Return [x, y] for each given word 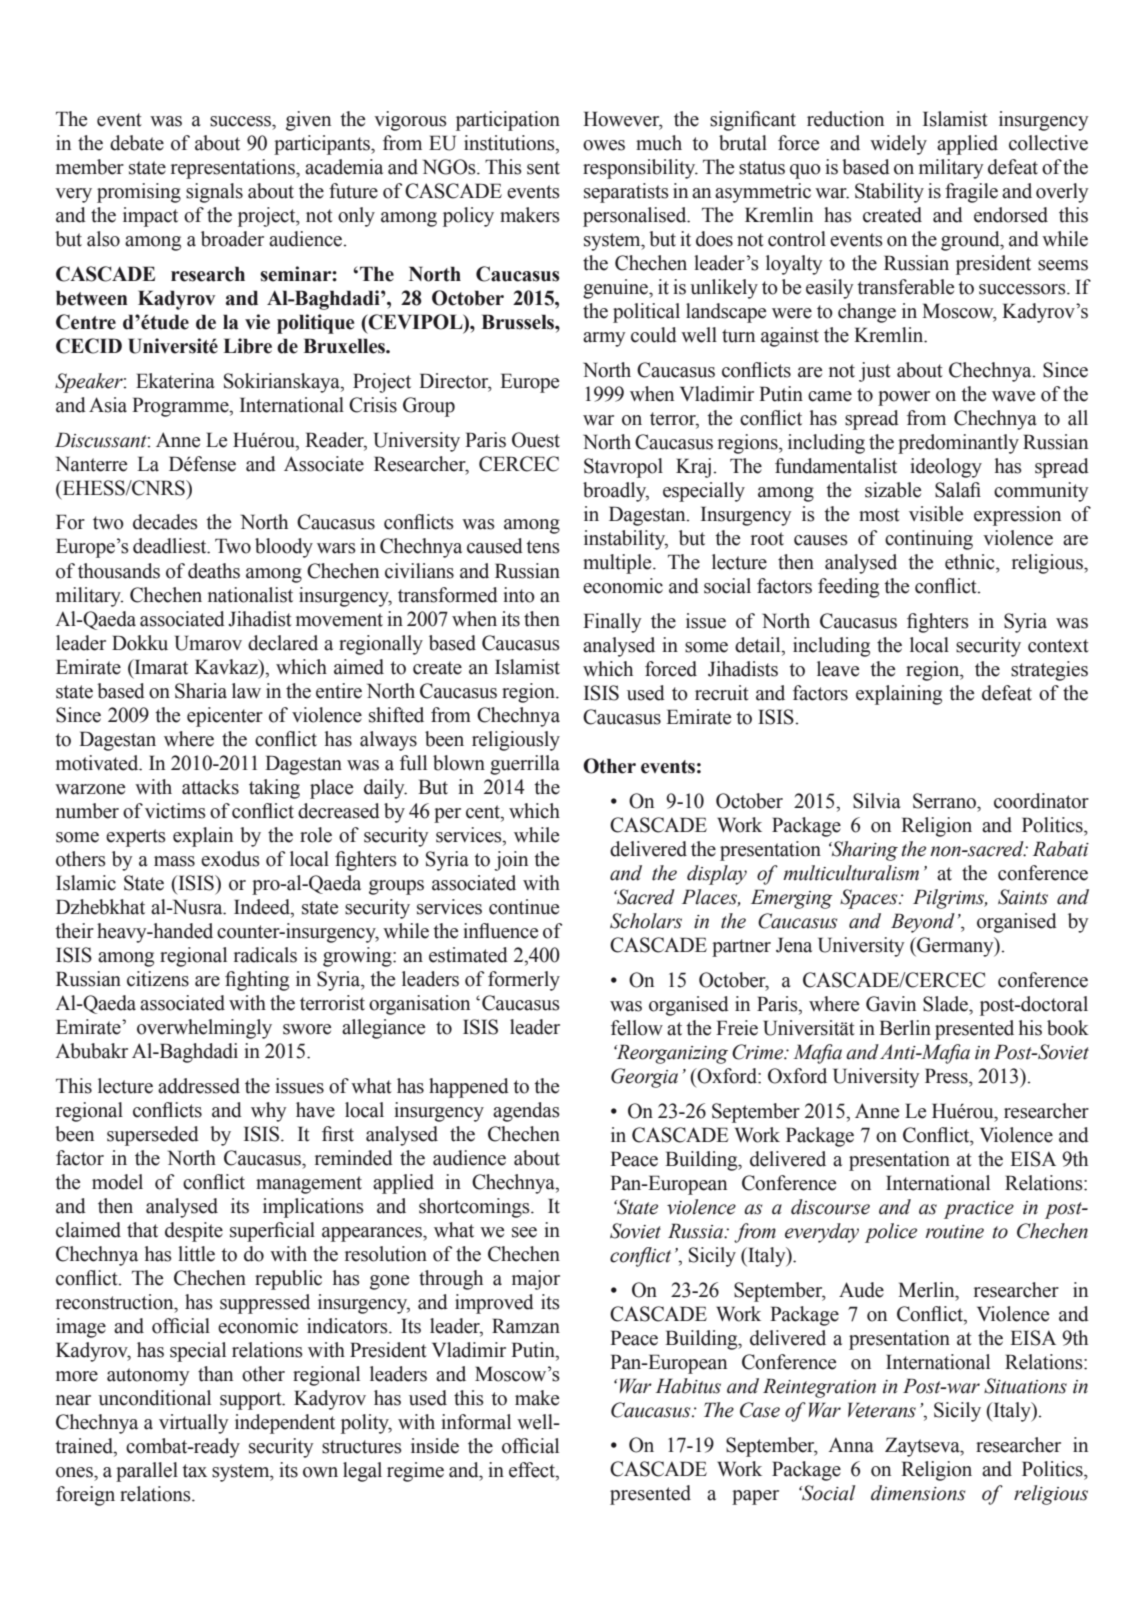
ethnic [971, 562]
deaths [214, 571]
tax [194, 1471]
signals [214, 193]
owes [604, 145]
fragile [971, 193]
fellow [637, 1028]
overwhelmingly [204, 1029]
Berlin [905, 1028]
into [519, 595]
